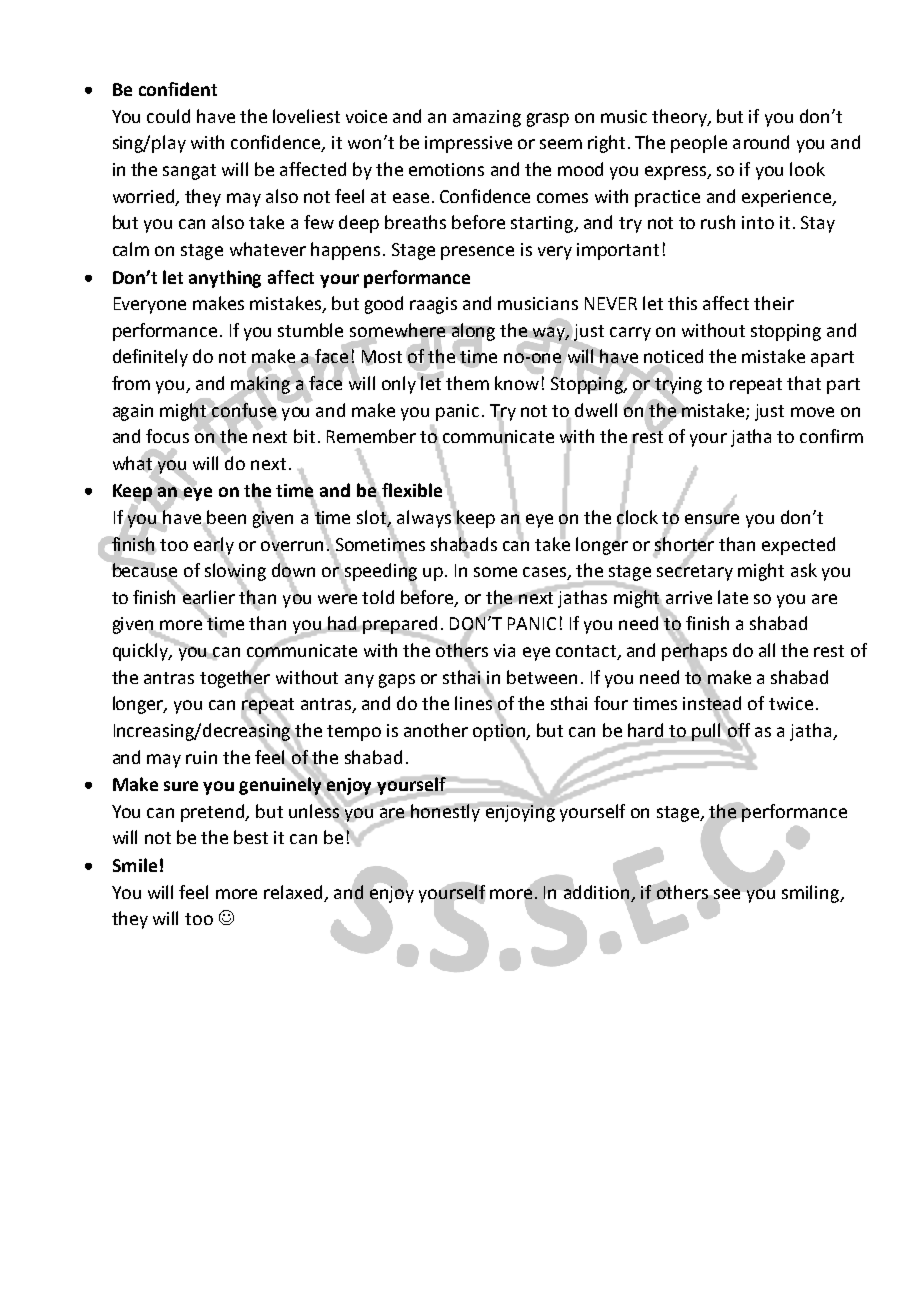  I want to click on slowing, so click(235, 572).
